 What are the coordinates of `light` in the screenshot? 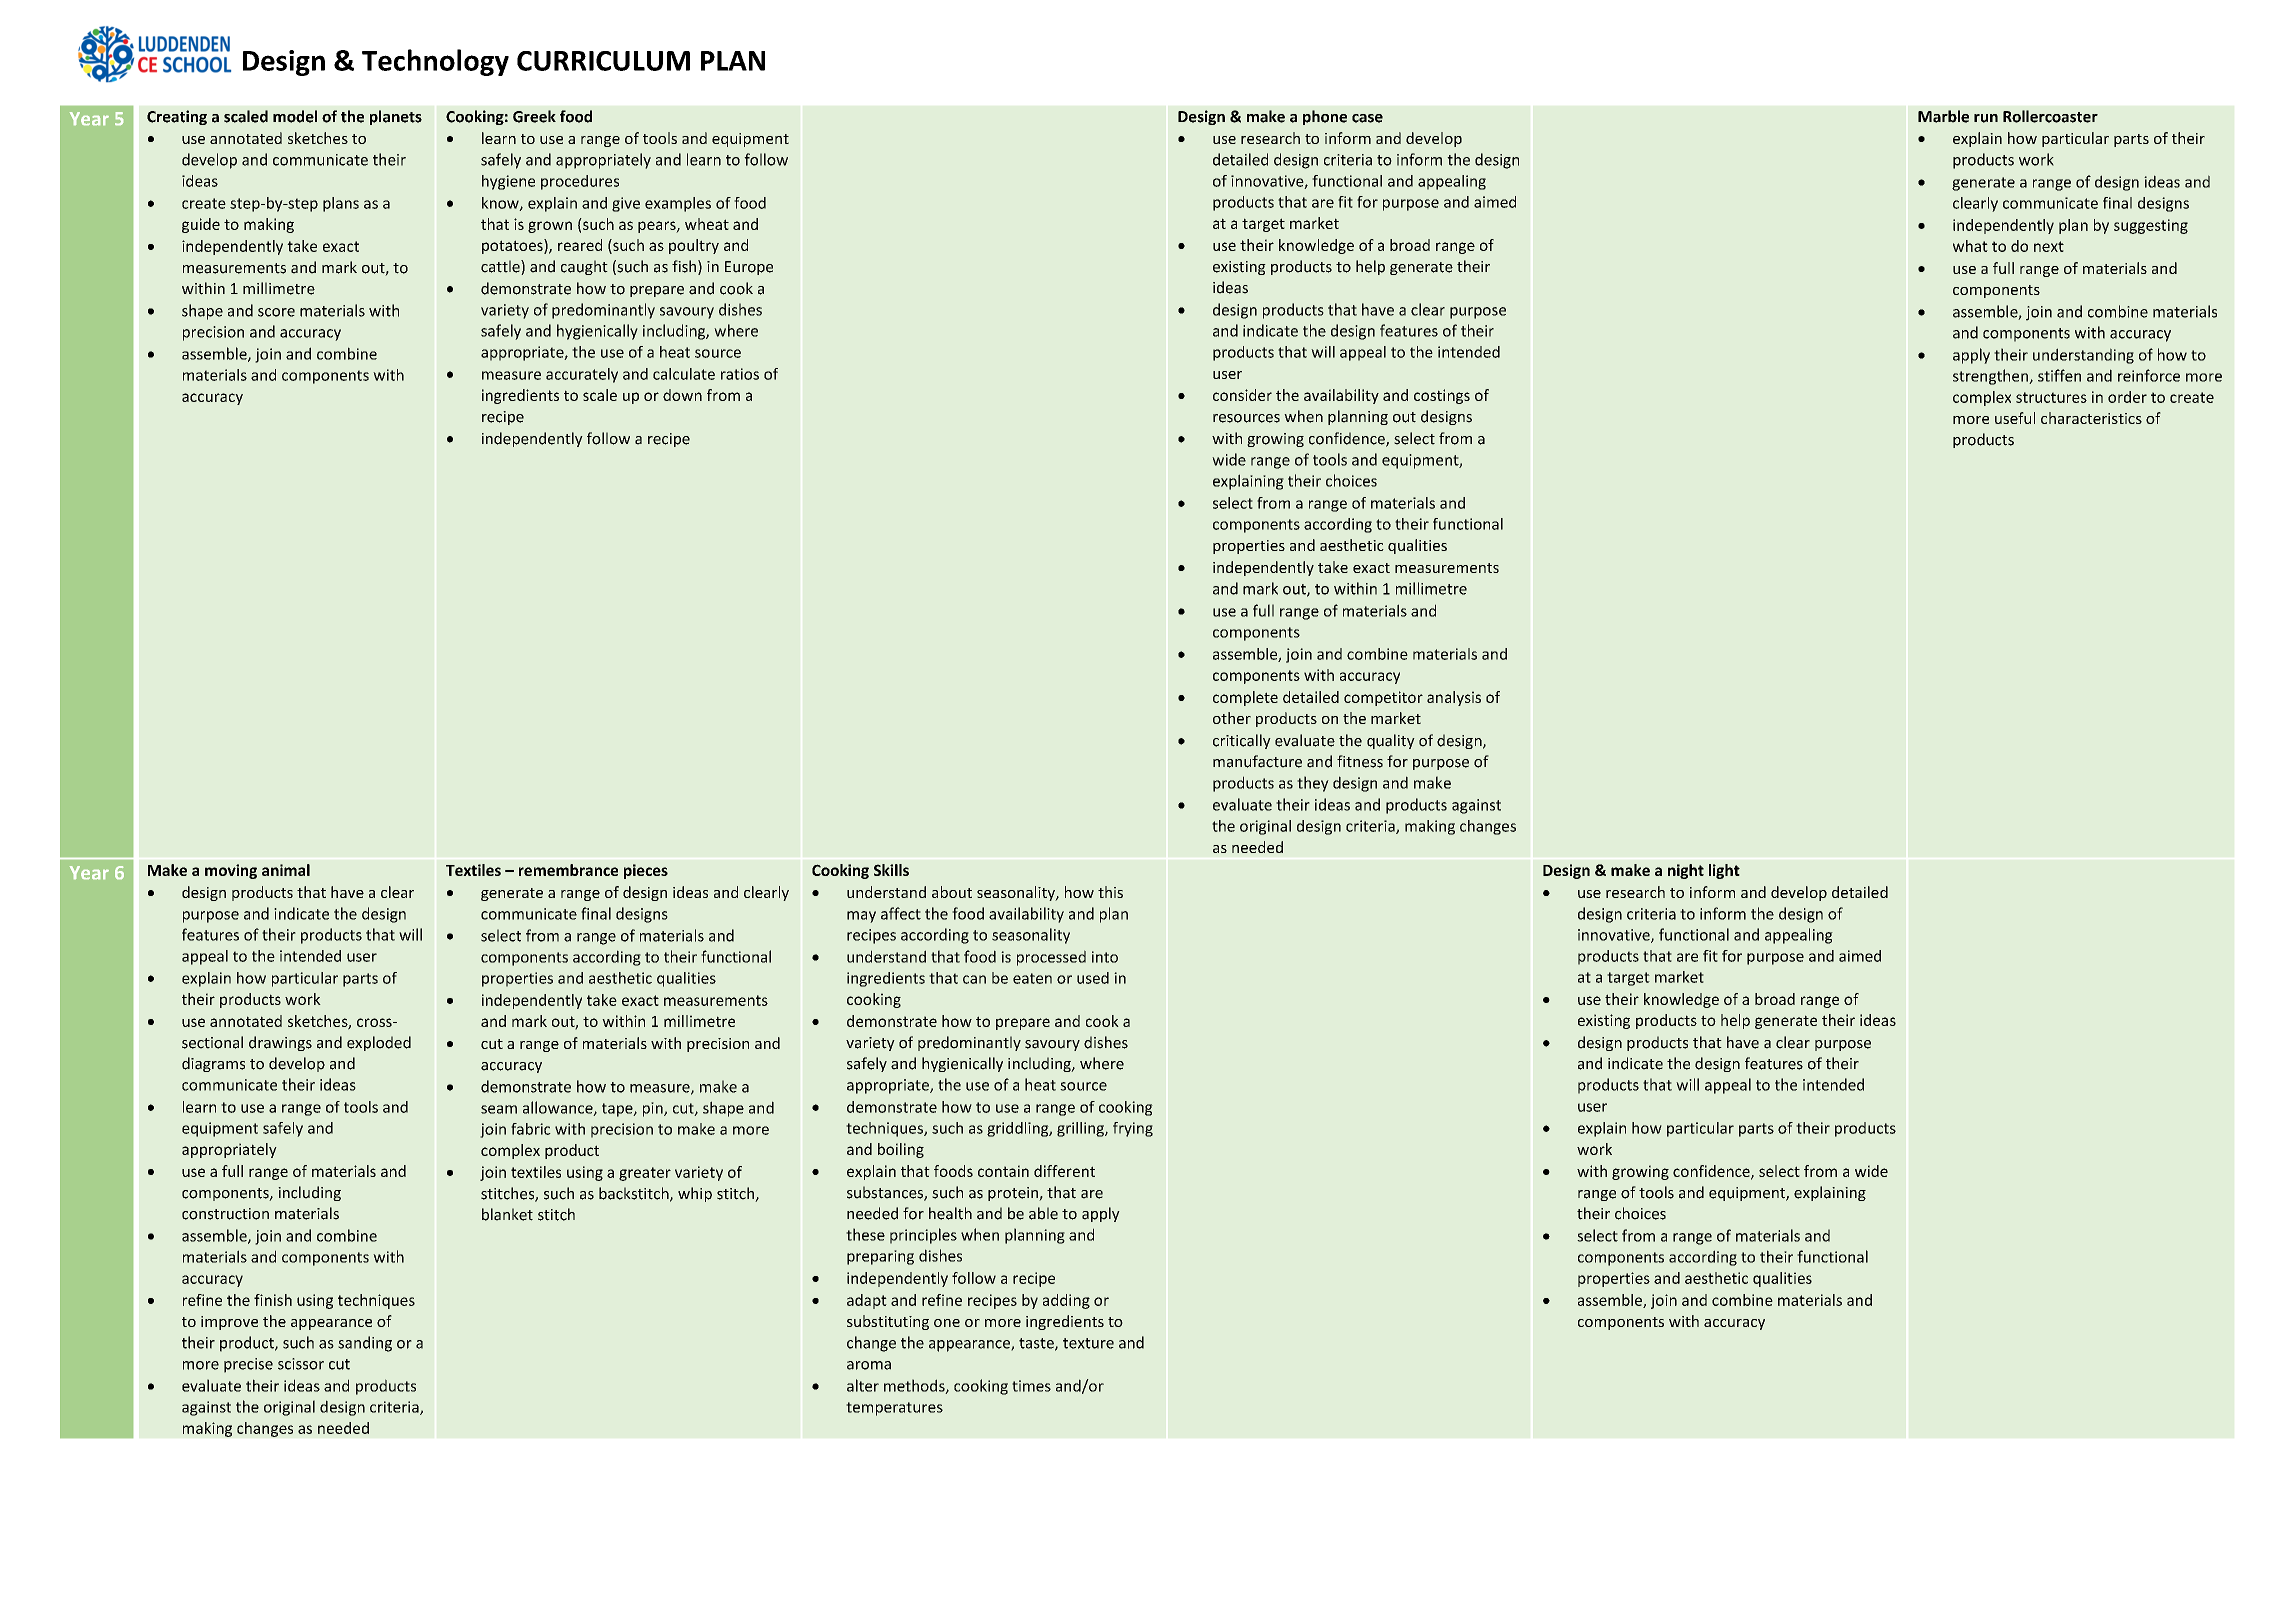 It's located at (1724, 871).
